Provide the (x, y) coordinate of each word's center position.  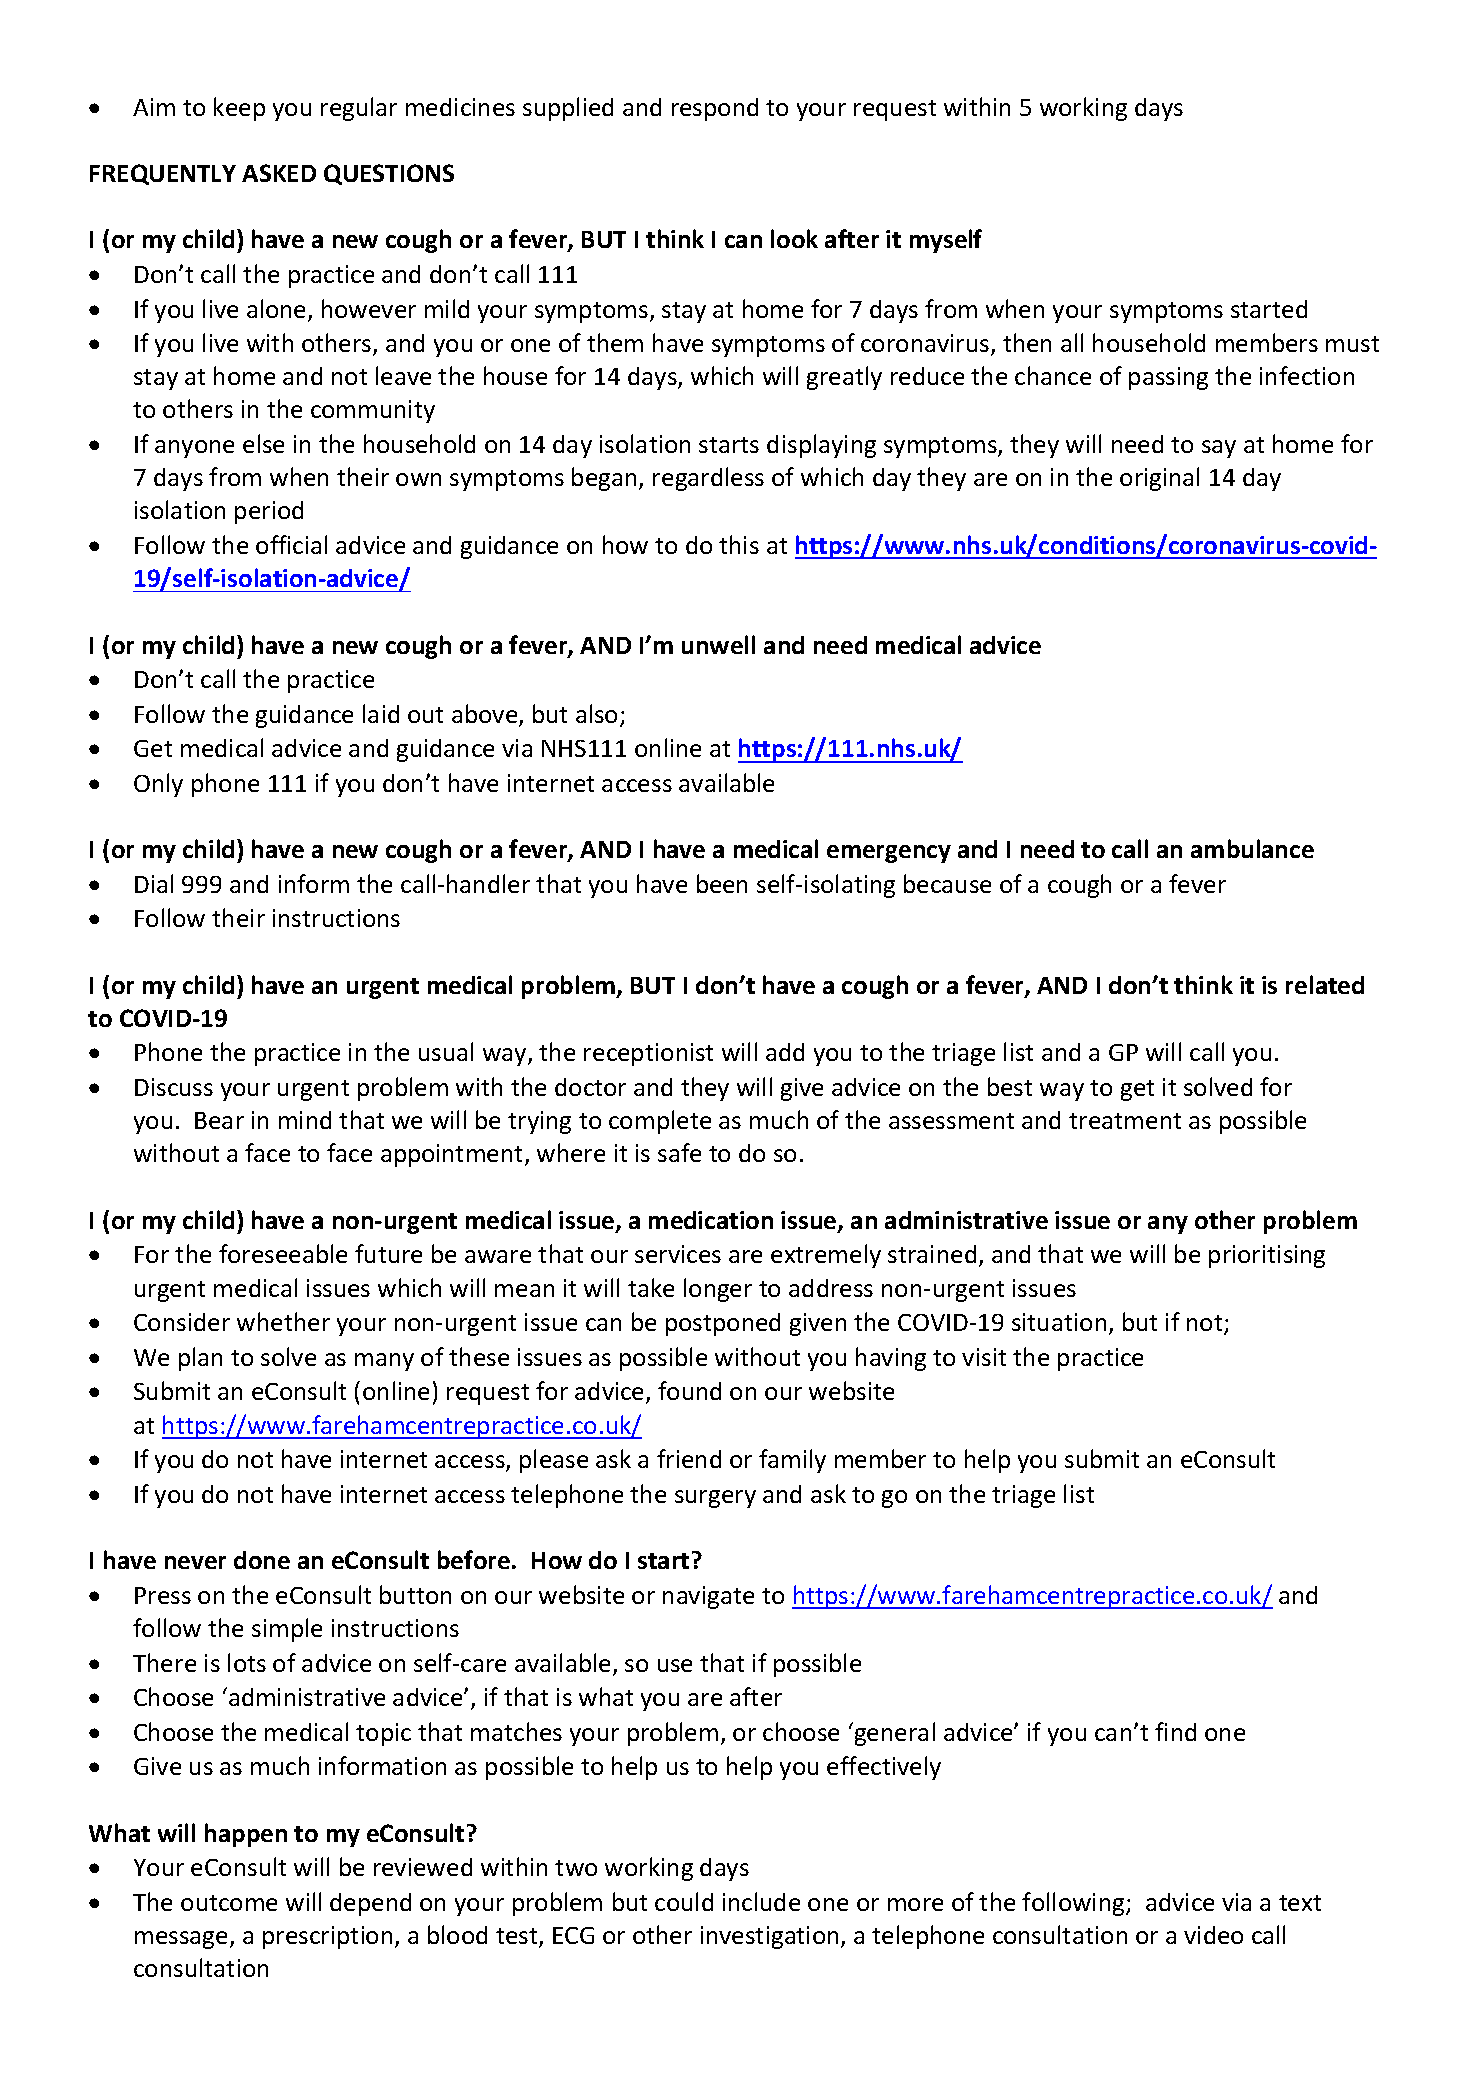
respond (715, 109)
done (262, 1560)
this (739, 544)
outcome (229, 1903)
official (291, 544)
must (1352, 344)
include (761, 1901)
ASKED (279, 173)
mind (305, 1120)
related (1325, 984)
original (1159, 479)
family (792, 1461)
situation (1059, 1322)
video (1213, 1935)
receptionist (648, 1054)
